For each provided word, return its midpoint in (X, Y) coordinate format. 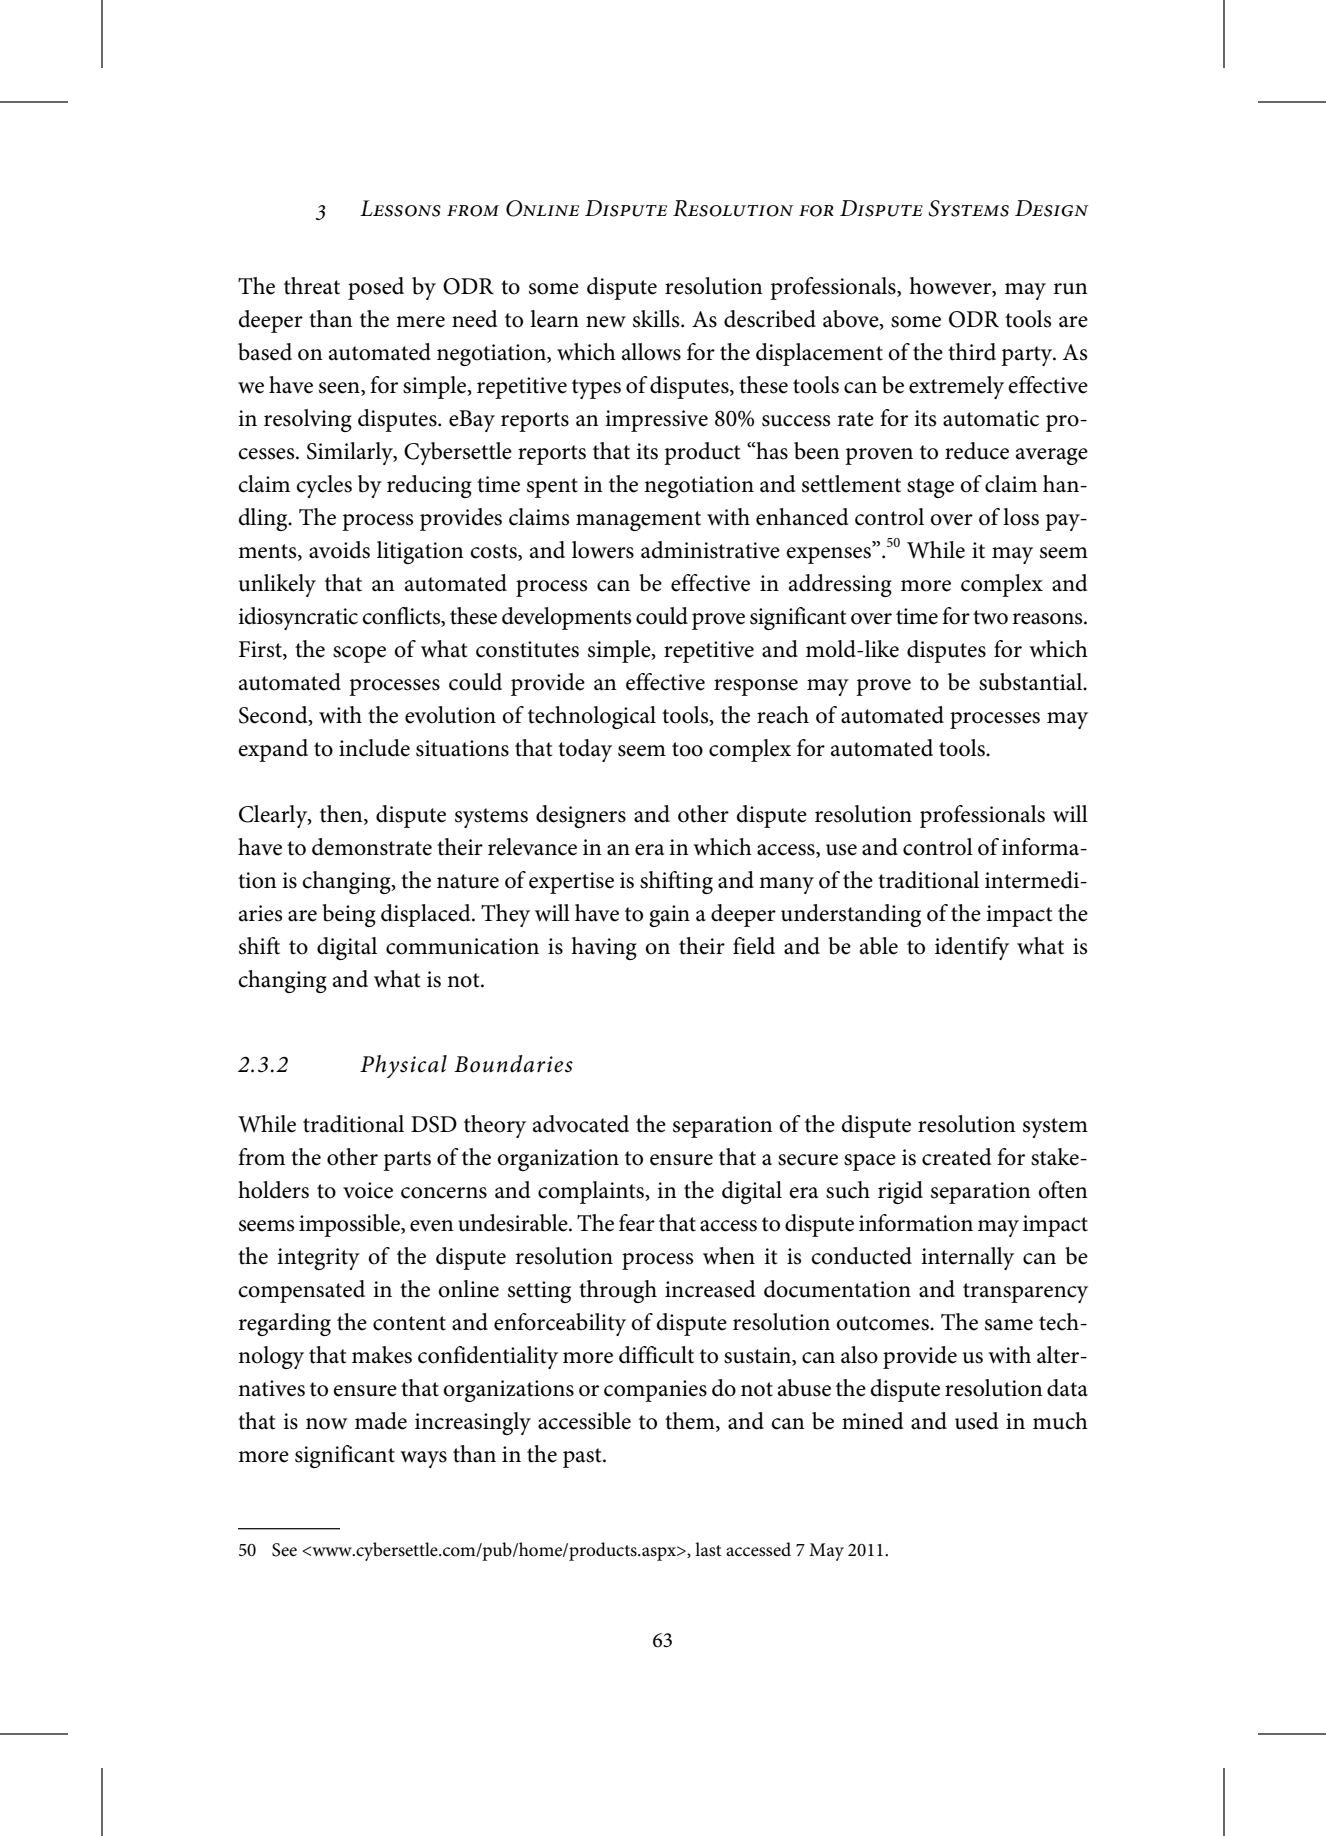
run (1070, 289)
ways (423, 1459)
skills (657, 319)
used (977, 1421)
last (708, 1549)
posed (376, 288)
